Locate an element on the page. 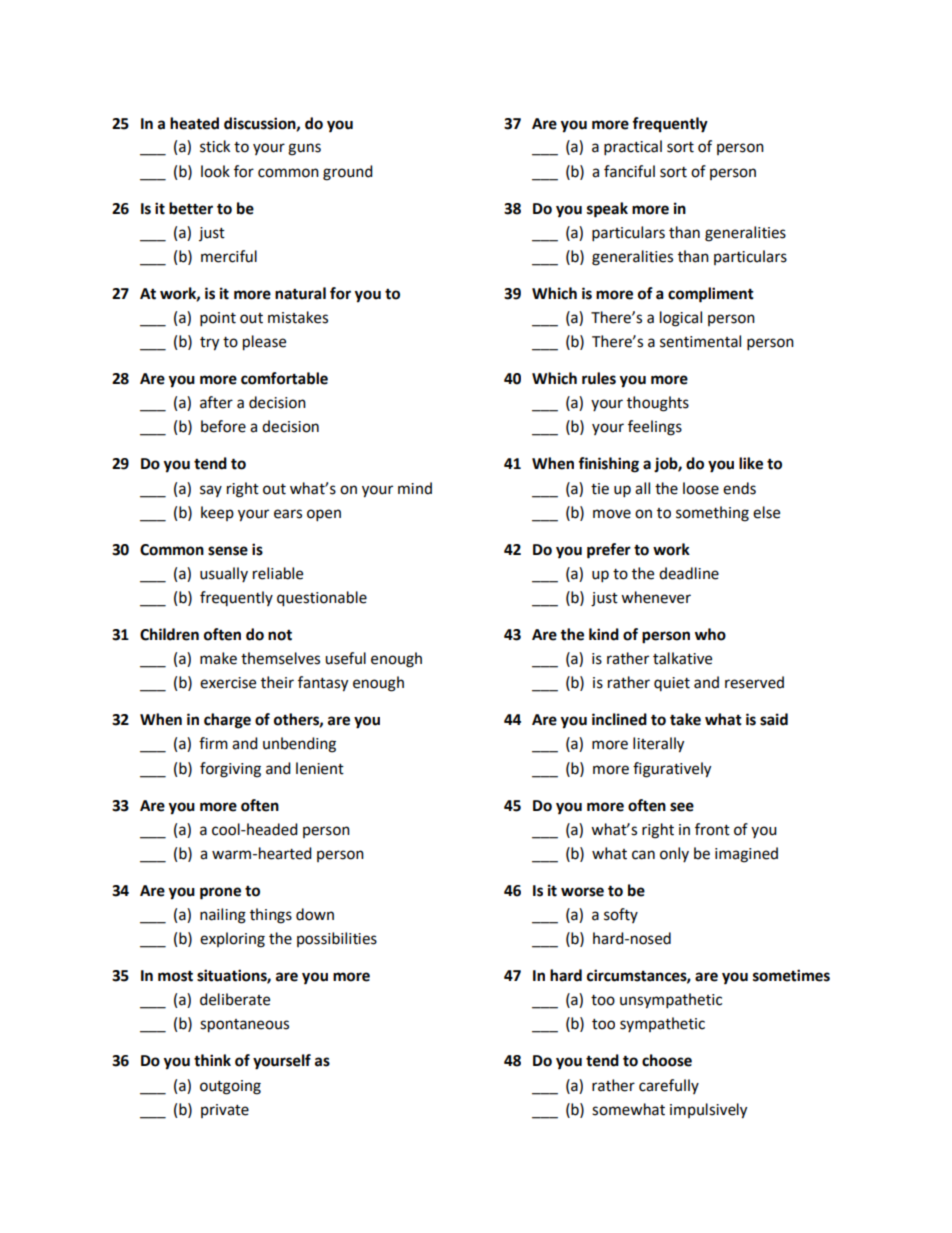 The width and height of the document is (952, 1233). prone is located at coordinates (220, 893).
